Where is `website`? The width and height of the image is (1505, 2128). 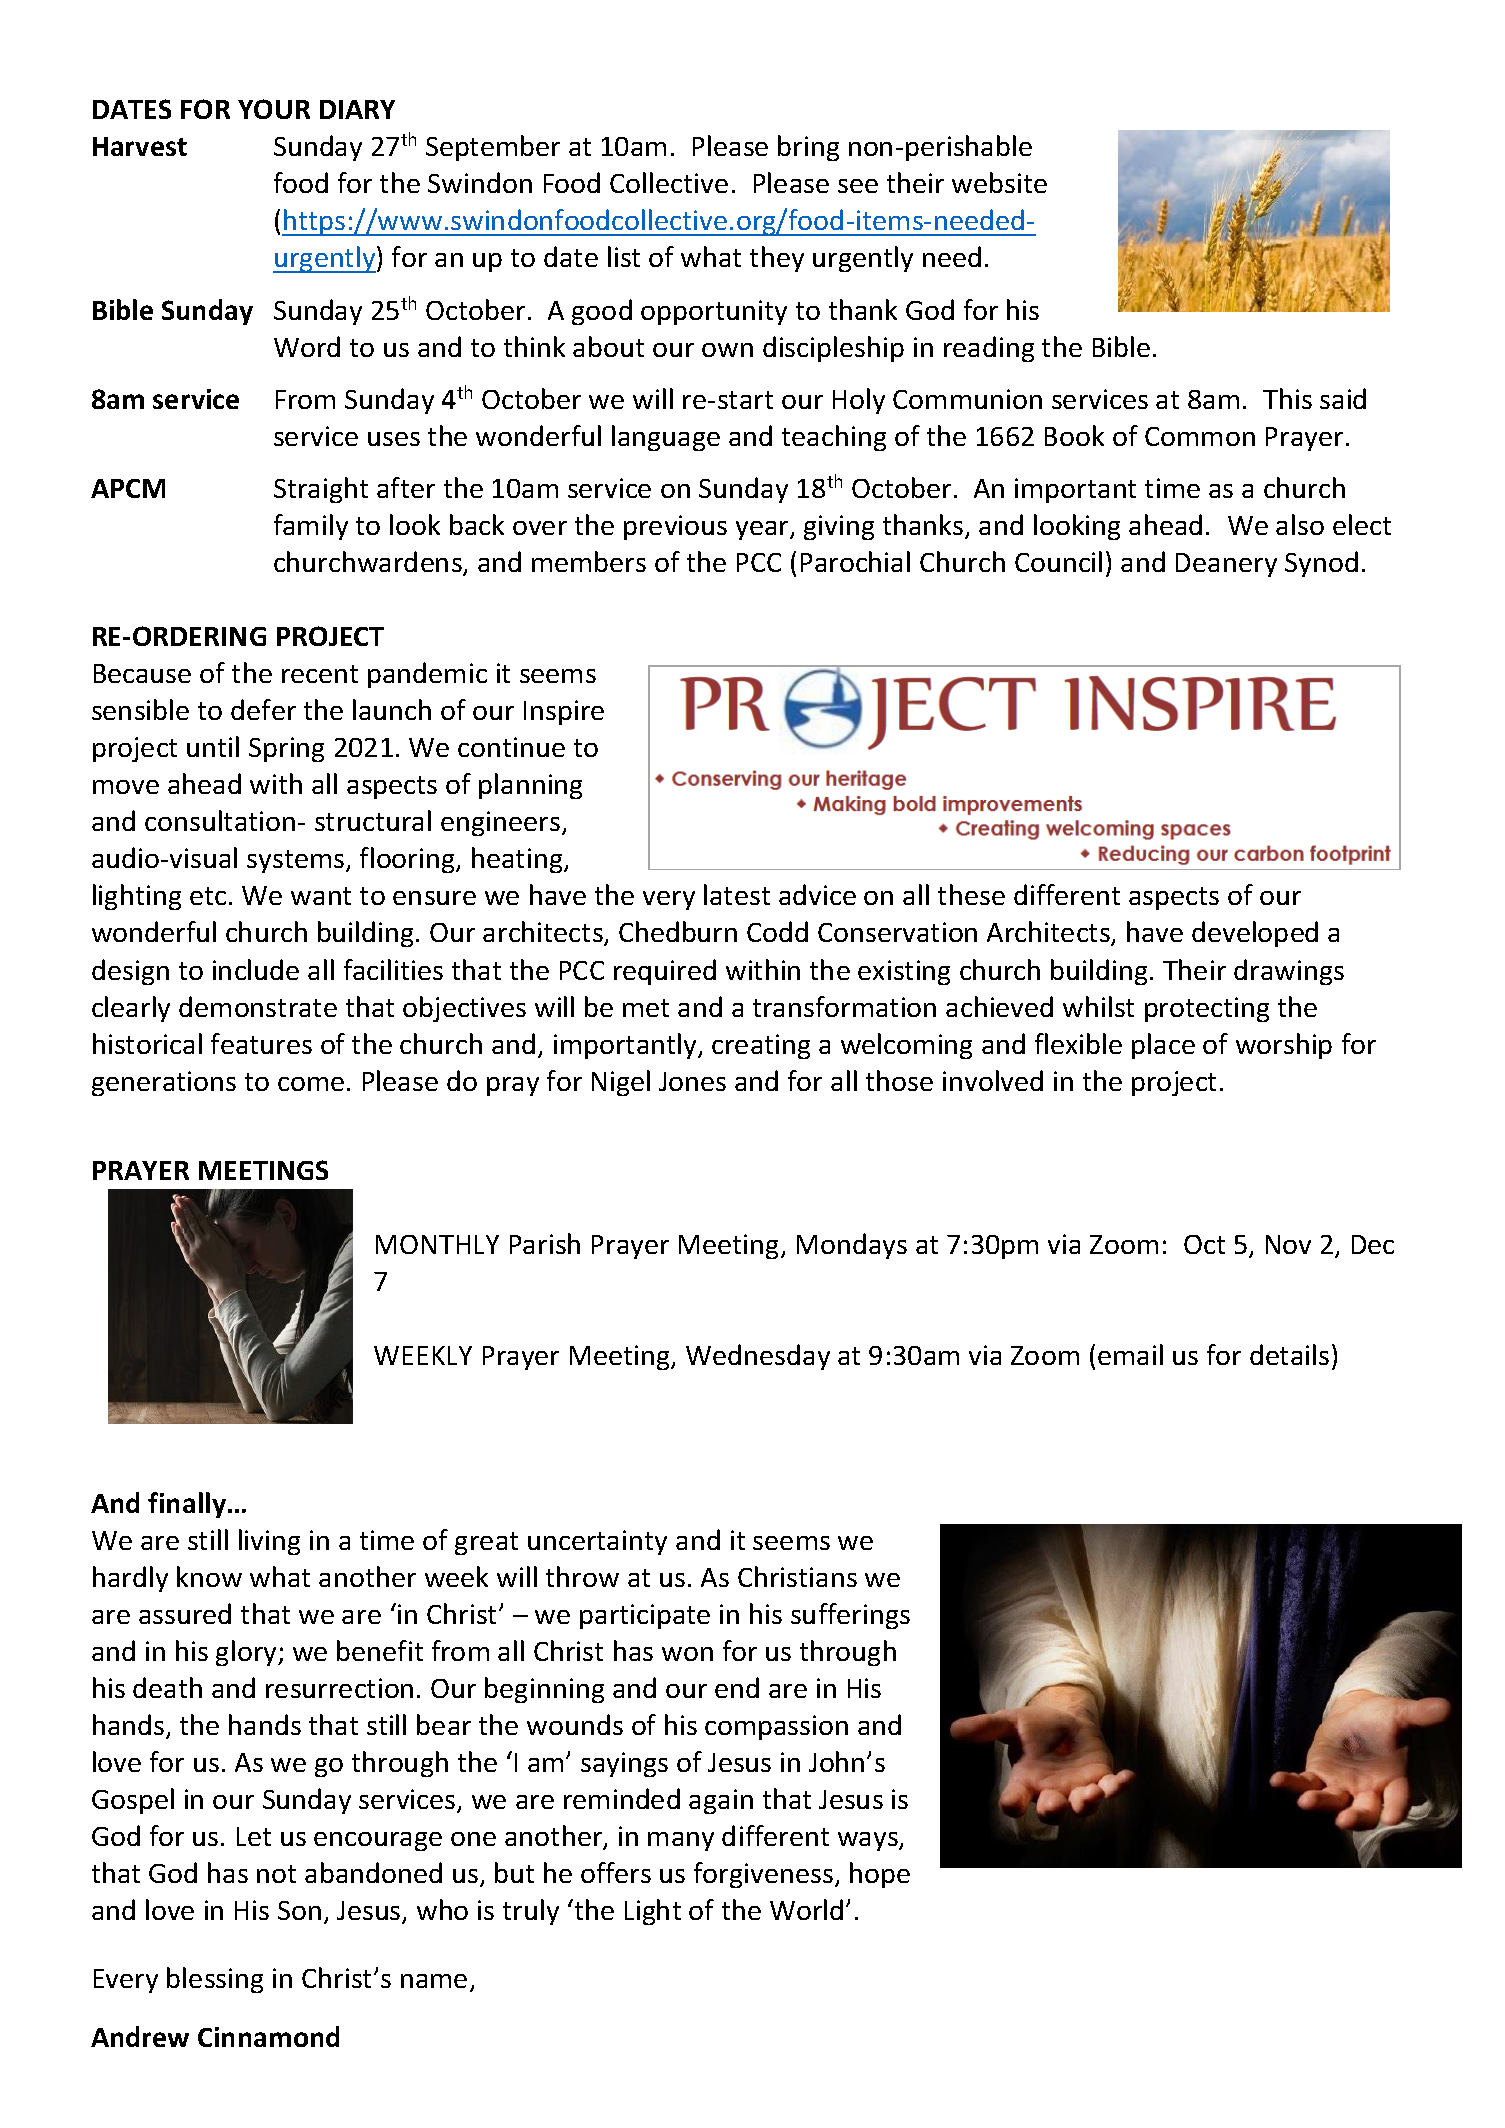 website is located at coordinates (999, 182).
